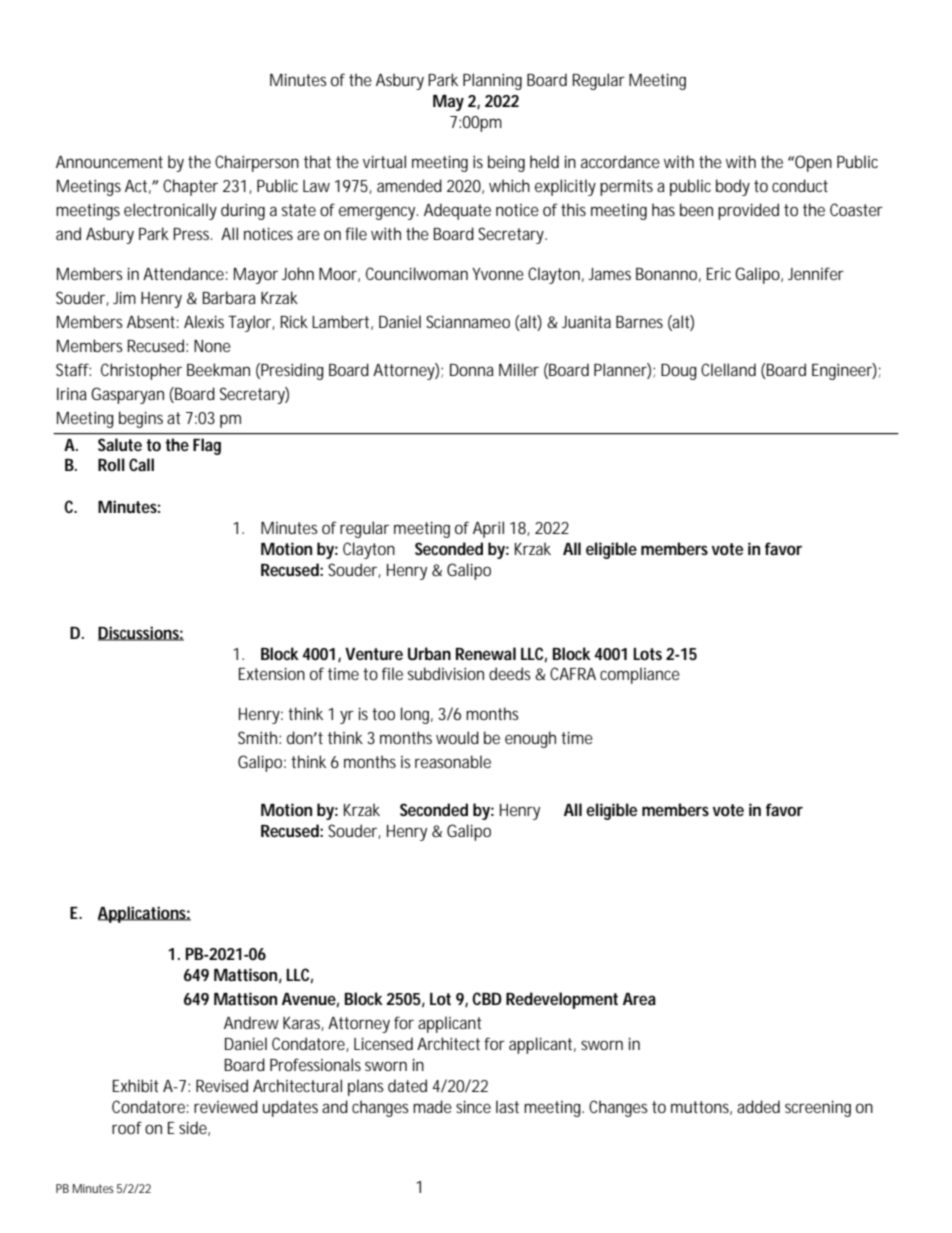 This screenshot has height=1233, width=952. Describe the element at coordinates (647, 654) in the screenshot. I see `Lots` at that location.
